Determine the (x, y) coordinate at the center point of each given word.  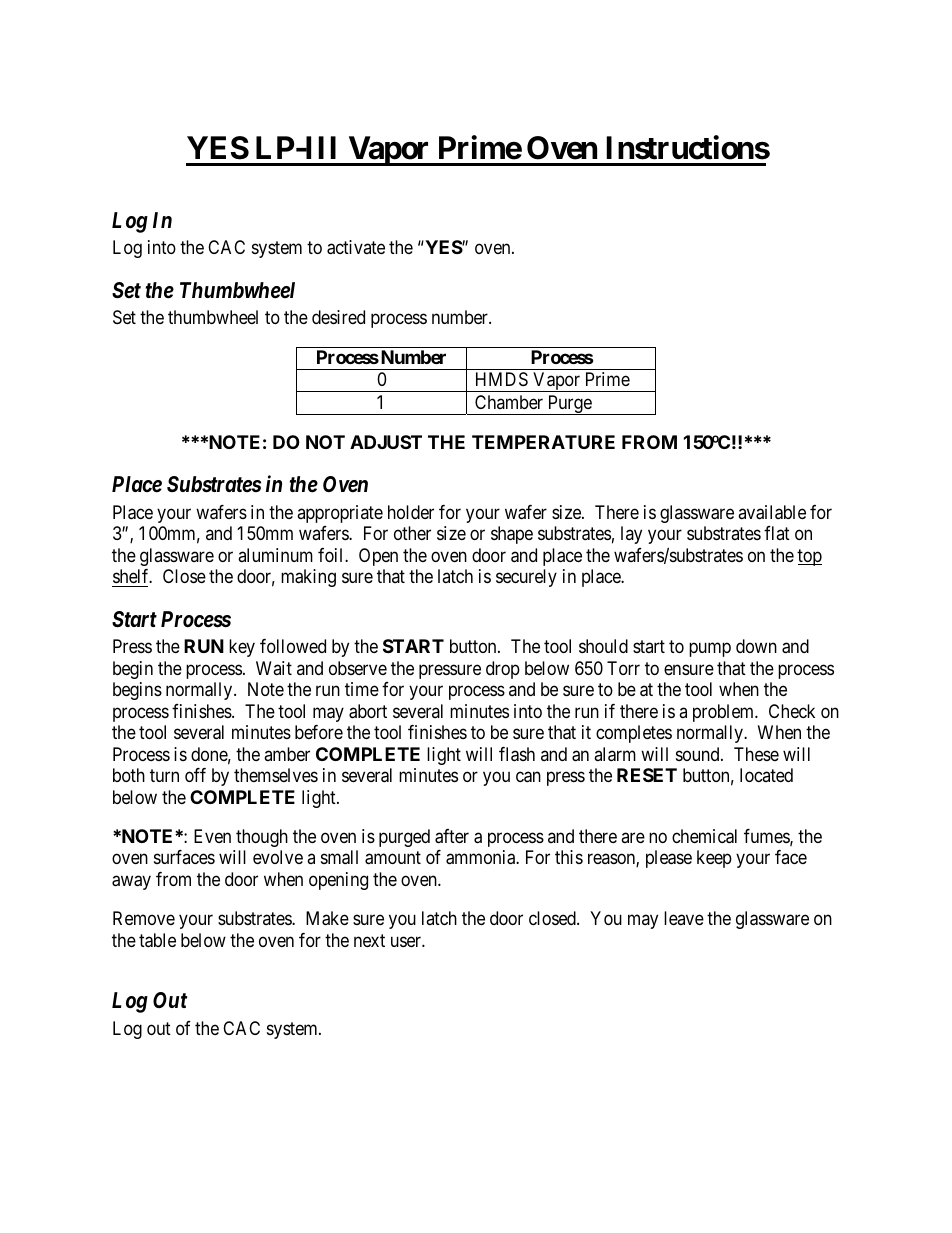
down (756, 646)
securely (526, 578)
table (157, 940)
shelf (132, 576)
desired (338, 317)
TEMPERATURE (543, 442)
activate (356, 247)
